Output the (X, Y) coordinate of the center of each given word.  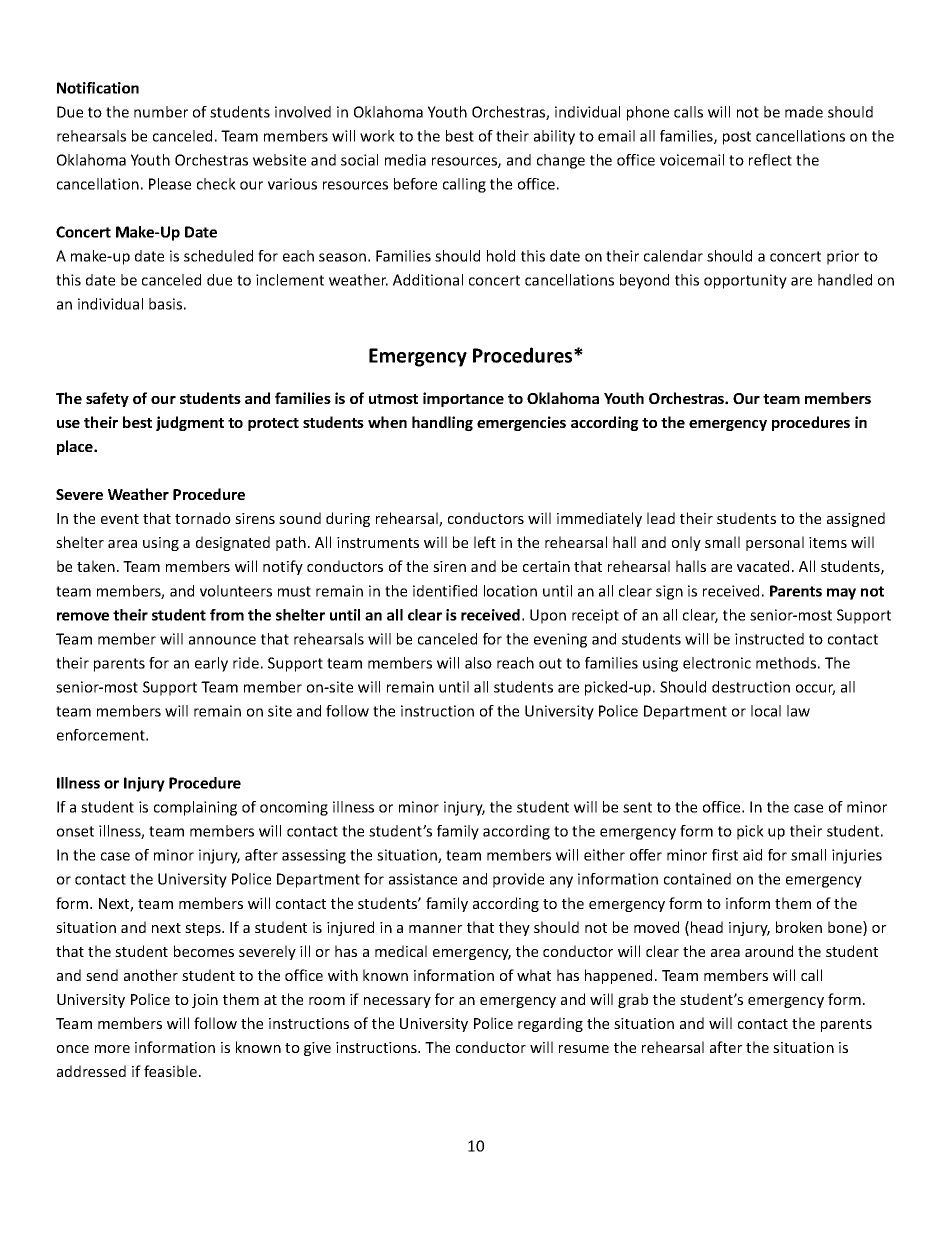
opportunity (745, 281)
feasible (170, 1071)
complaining (195, 808)
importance (463, 399)
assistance (423, 879)
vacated (763, 566)
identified (445, 591)
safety (107, 399)
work (377, 136)
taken (96, 566)
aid (752, 855)
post (737, 138)
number (161, 112)
